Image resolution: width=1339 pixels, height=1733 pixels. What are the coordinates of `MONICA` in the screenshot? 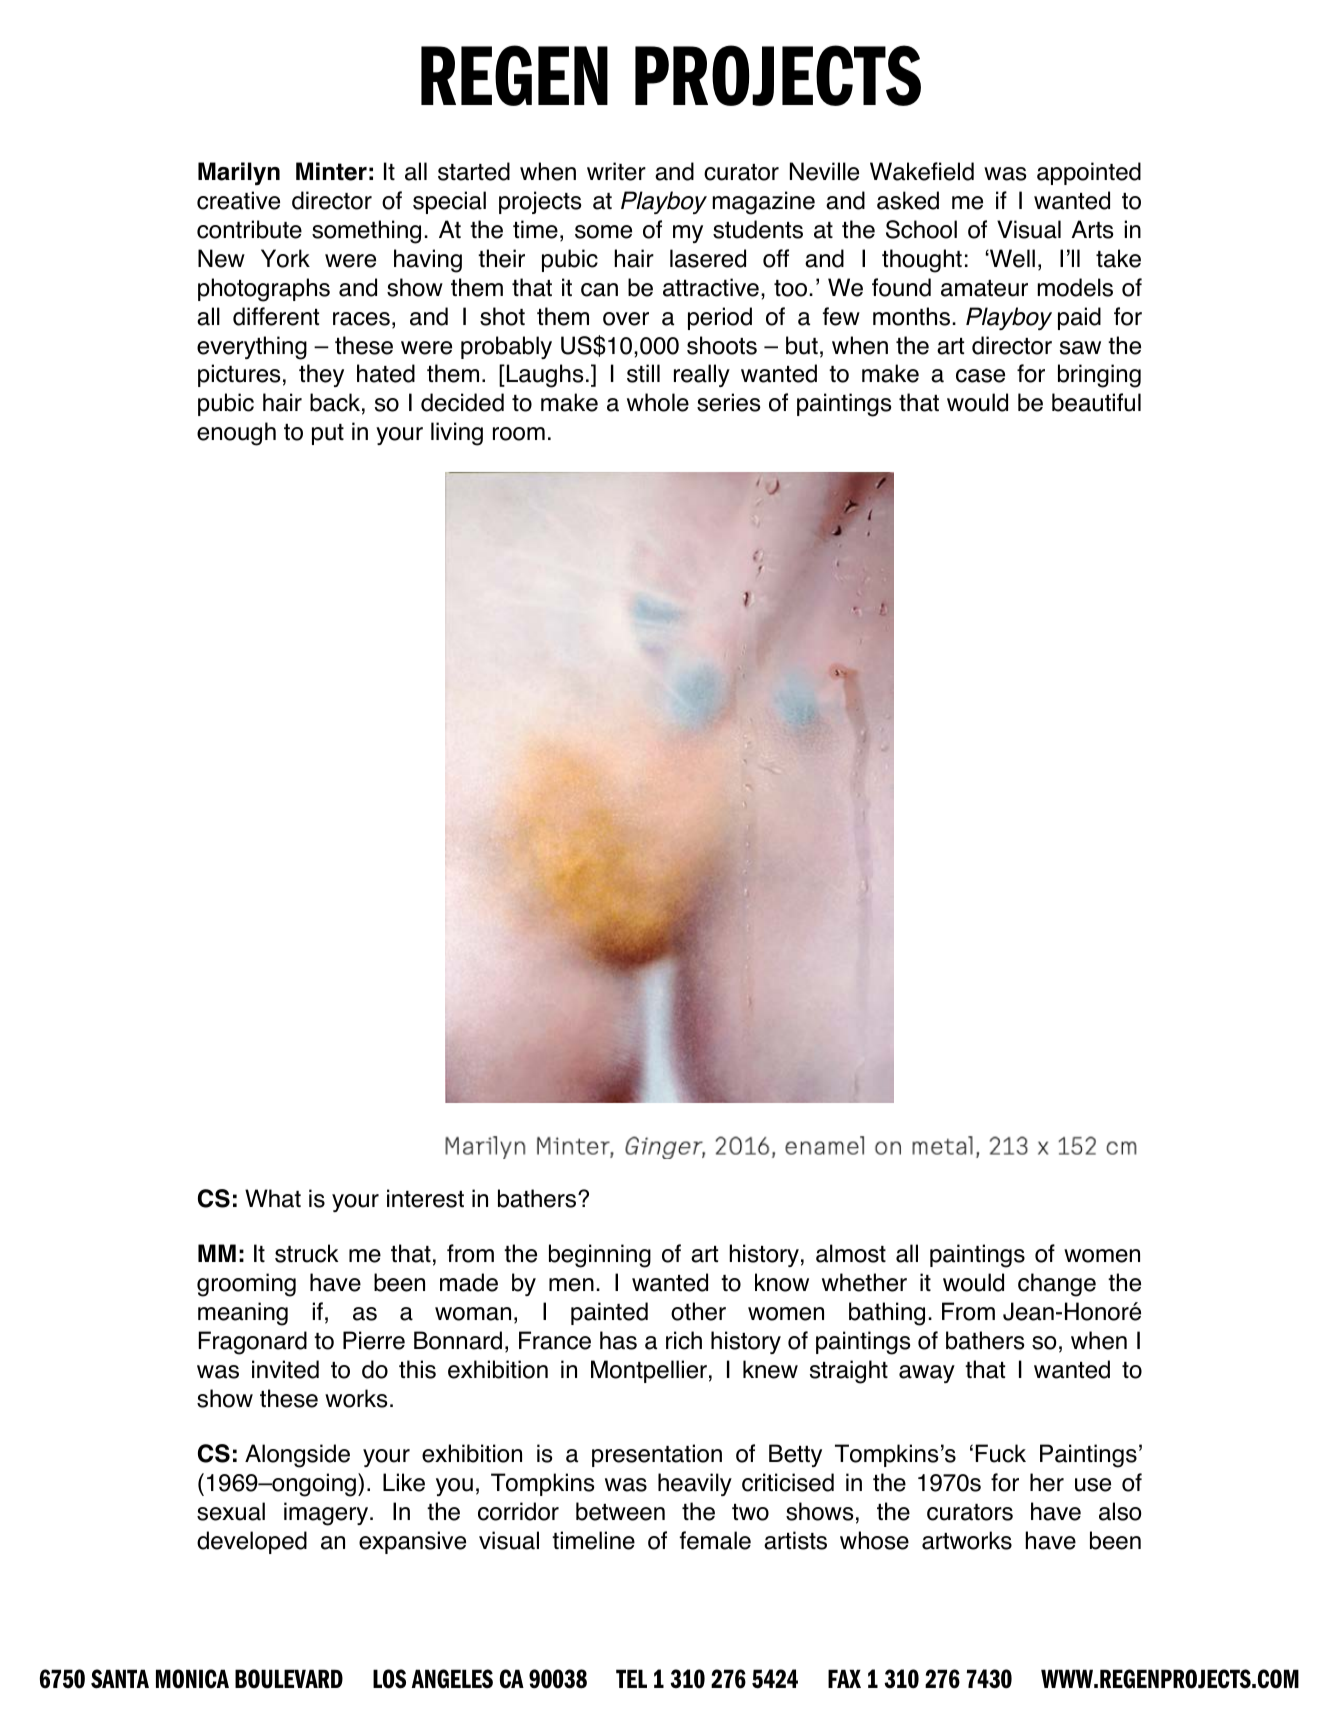 It's located at (192, 1679).
